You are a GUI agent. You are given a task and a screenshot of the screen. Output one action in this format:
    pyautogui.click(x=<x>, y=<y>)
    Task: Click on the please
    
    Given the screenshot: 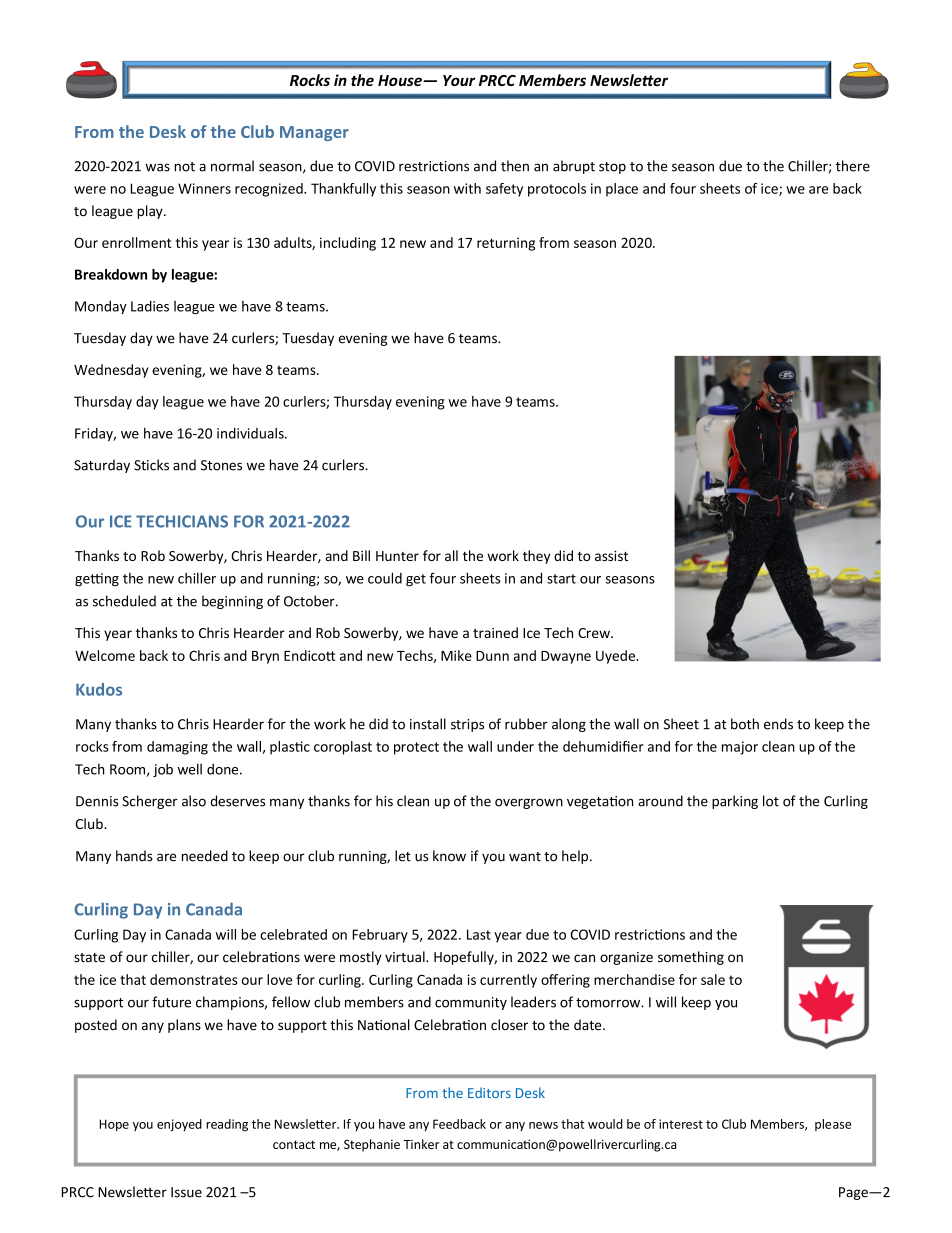 What is the action you would take?
    pyautogui.click(x=833, y=1125)
